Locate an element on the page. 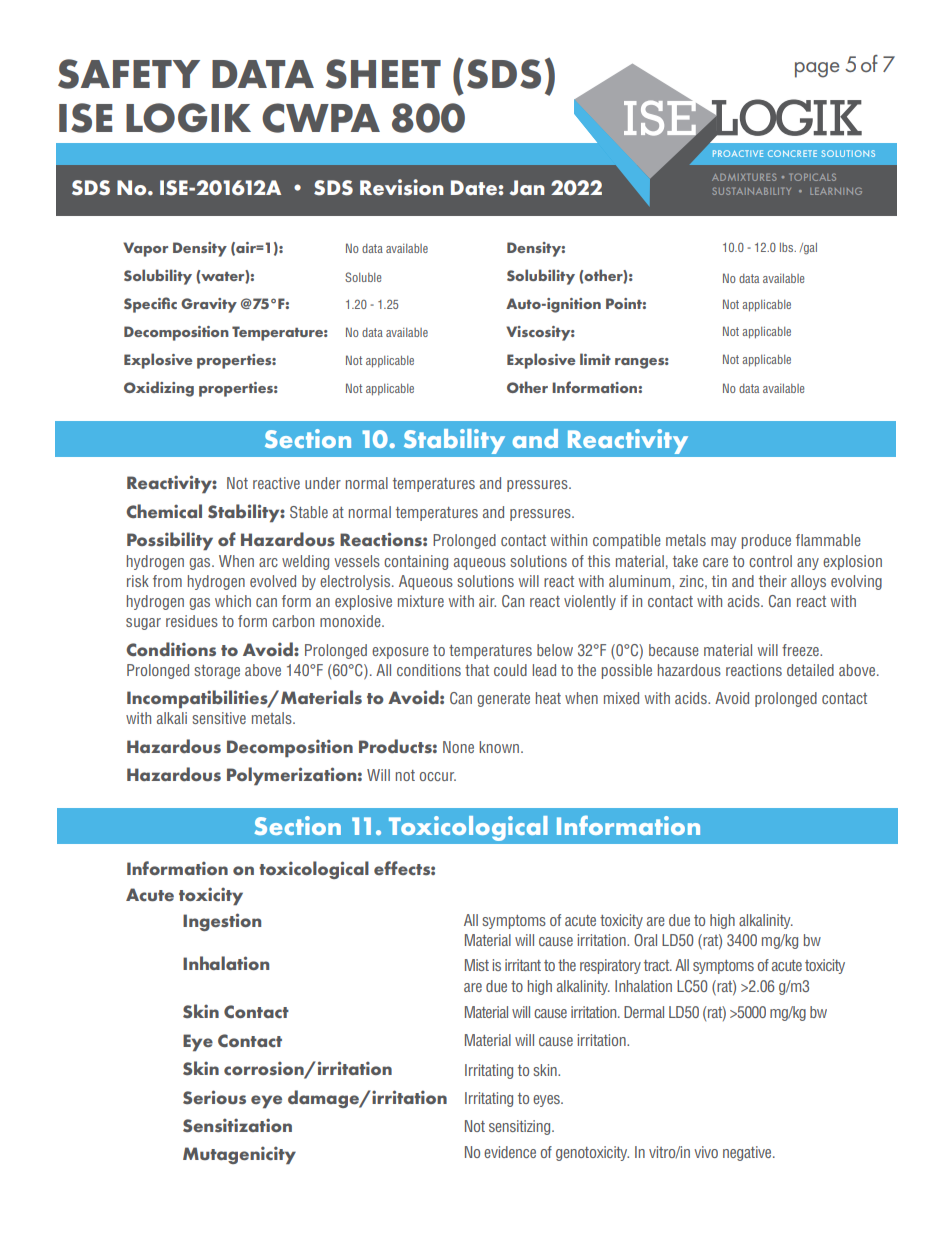  that is located at coordinates (477, 670).
